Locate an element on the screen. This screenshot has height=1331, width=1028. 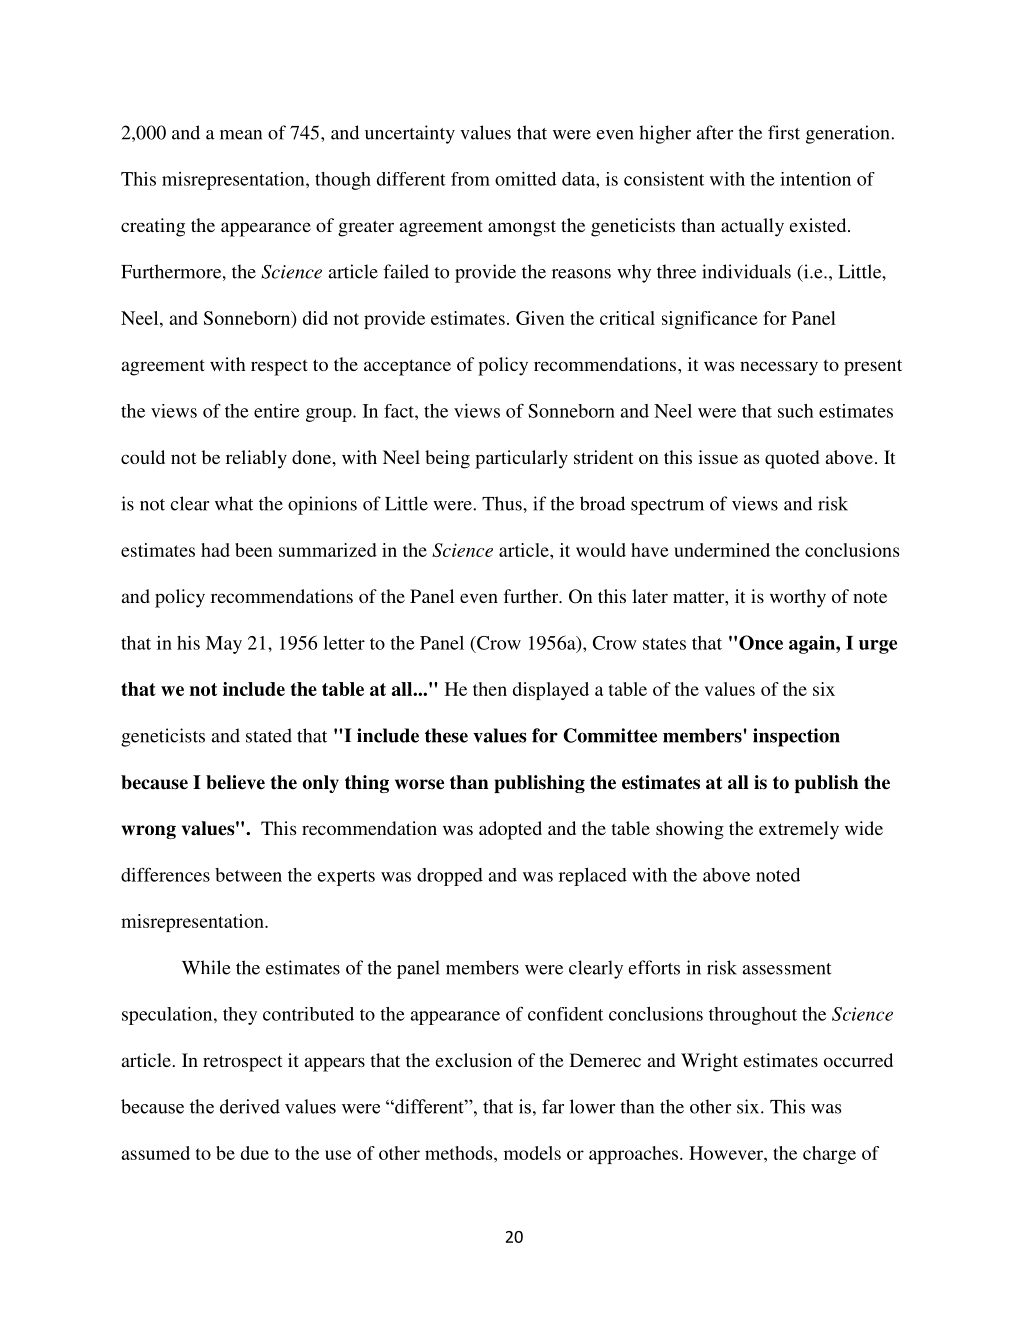
entire is located at coordinates (277, 411).
